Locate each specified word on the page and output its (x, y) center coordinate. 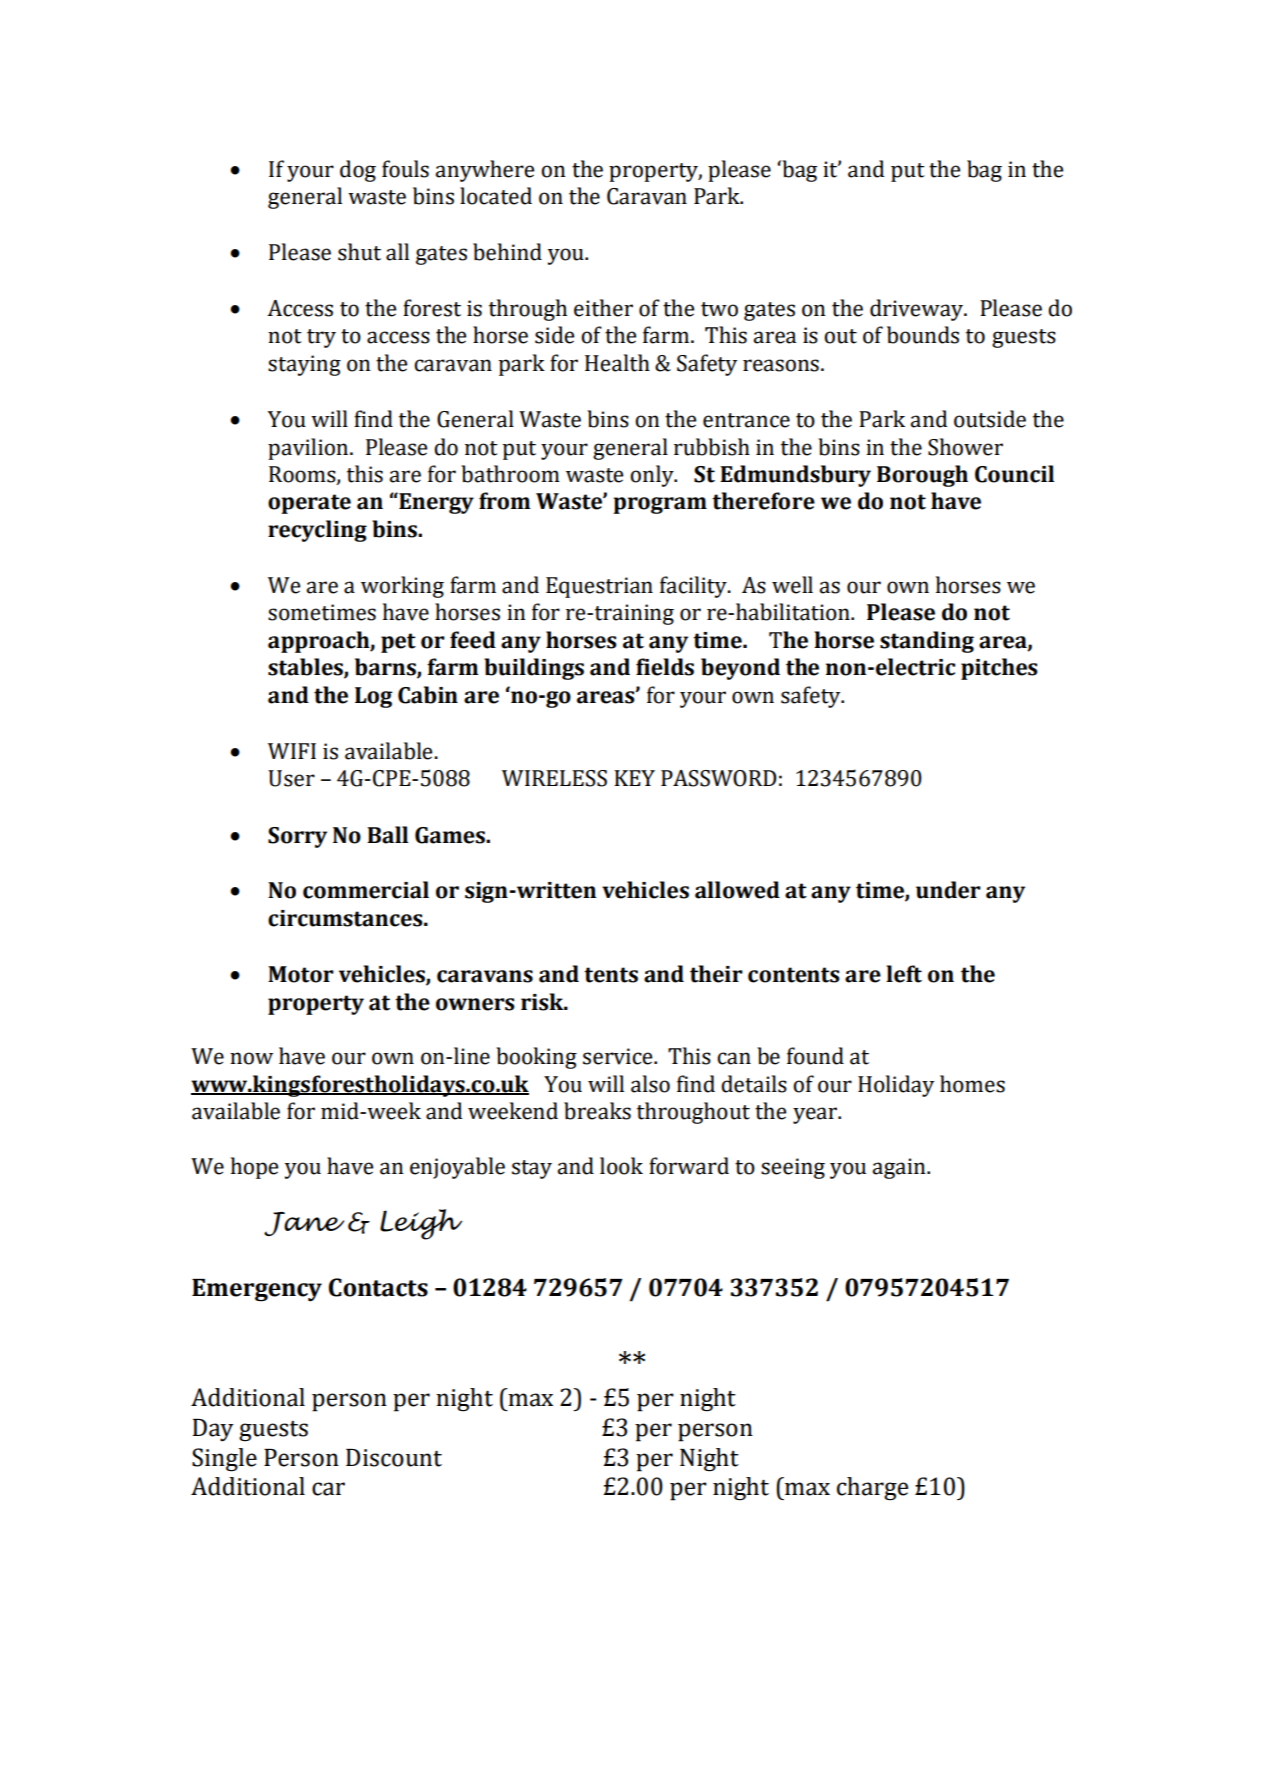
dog (358, 171)
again (900, 1168)
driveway (918, 310)
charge (872, 1489)
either (603, 308)
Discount (394, 1458)
